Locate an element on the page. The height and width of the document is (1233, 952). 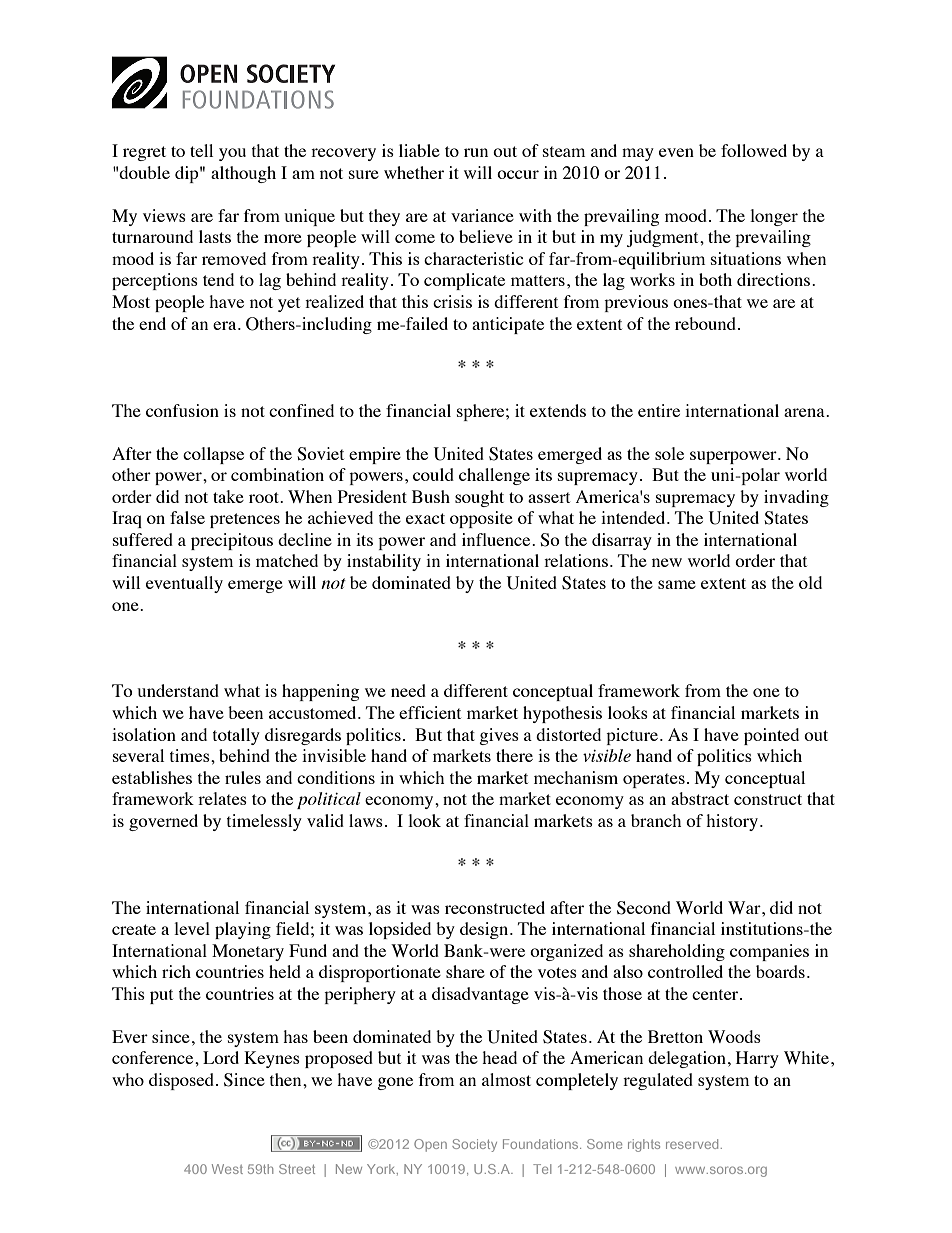
could is located at coordinates (433, 474).
